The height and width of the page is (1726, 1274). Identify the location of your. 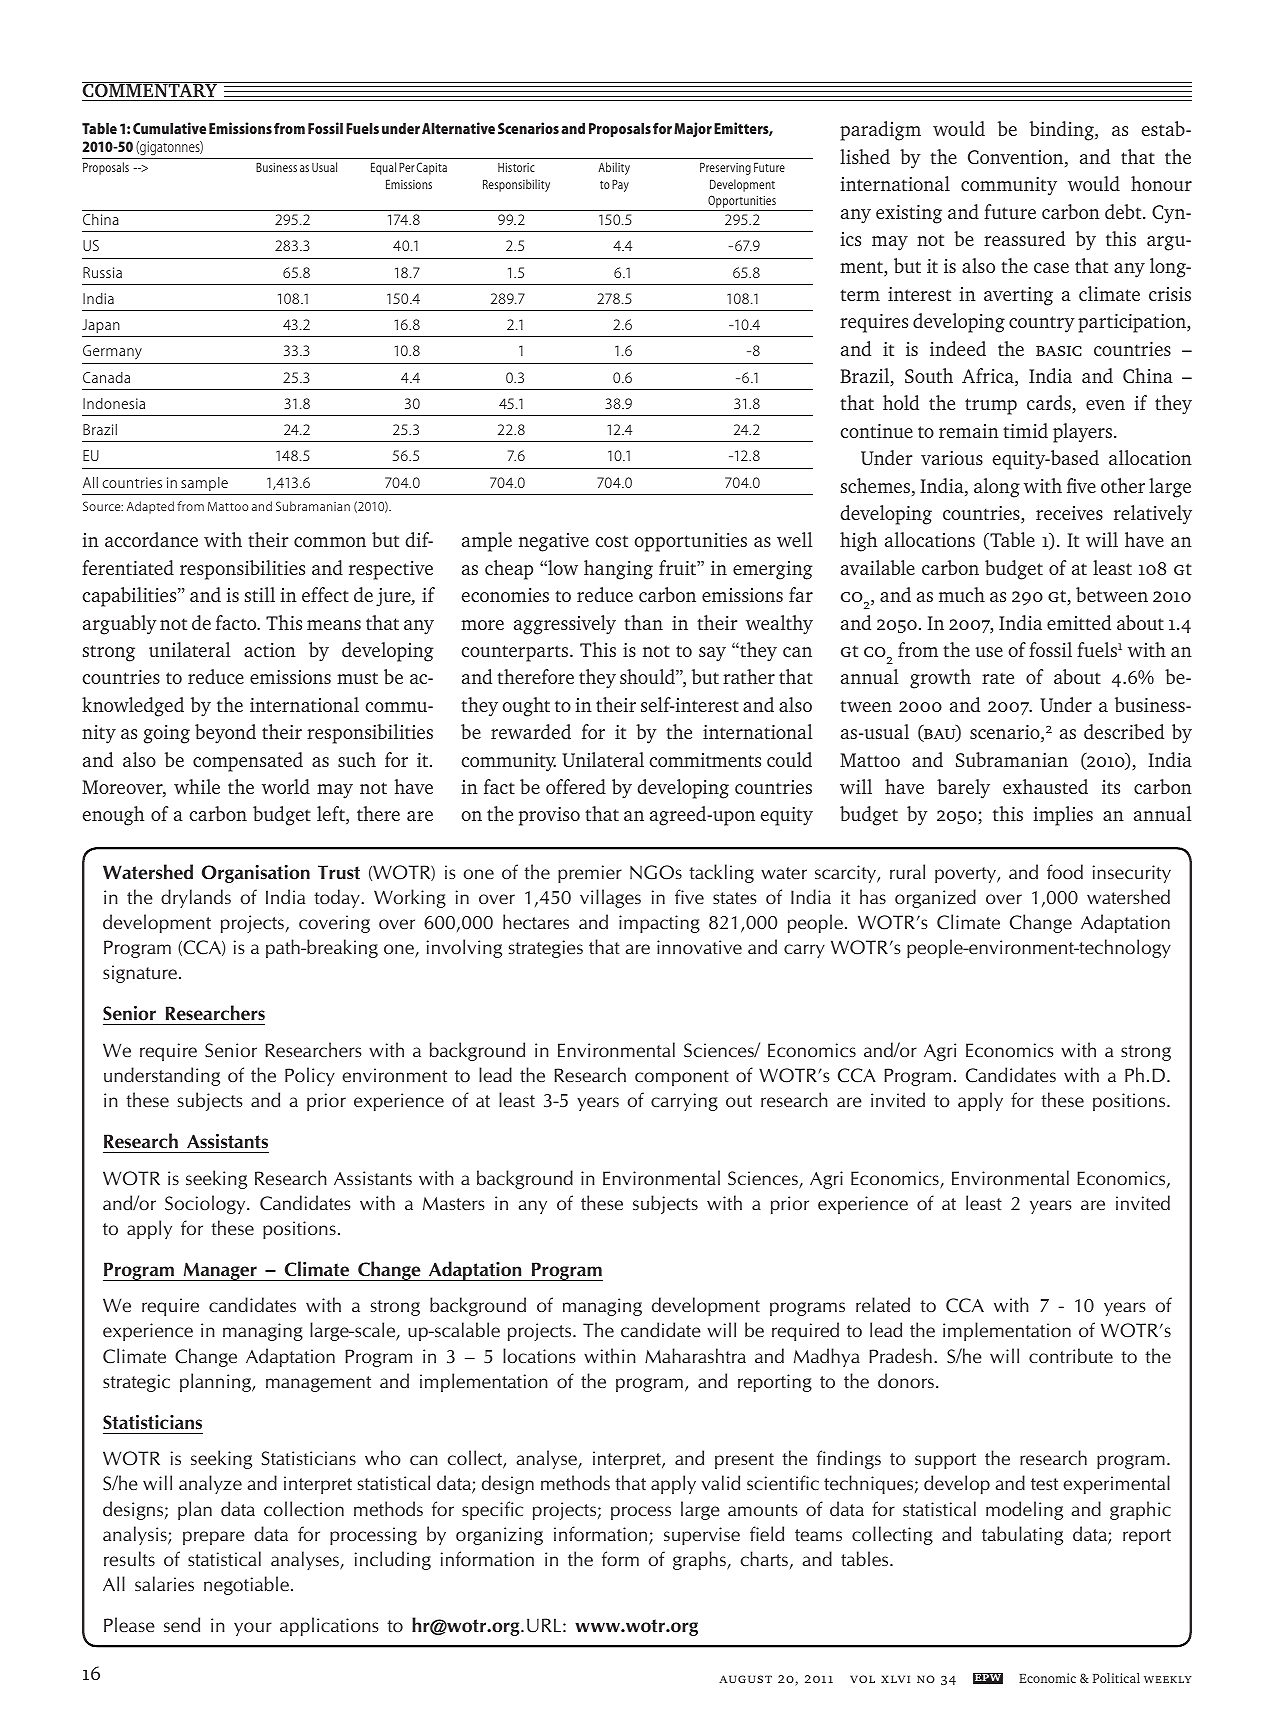
(253, 1629).
